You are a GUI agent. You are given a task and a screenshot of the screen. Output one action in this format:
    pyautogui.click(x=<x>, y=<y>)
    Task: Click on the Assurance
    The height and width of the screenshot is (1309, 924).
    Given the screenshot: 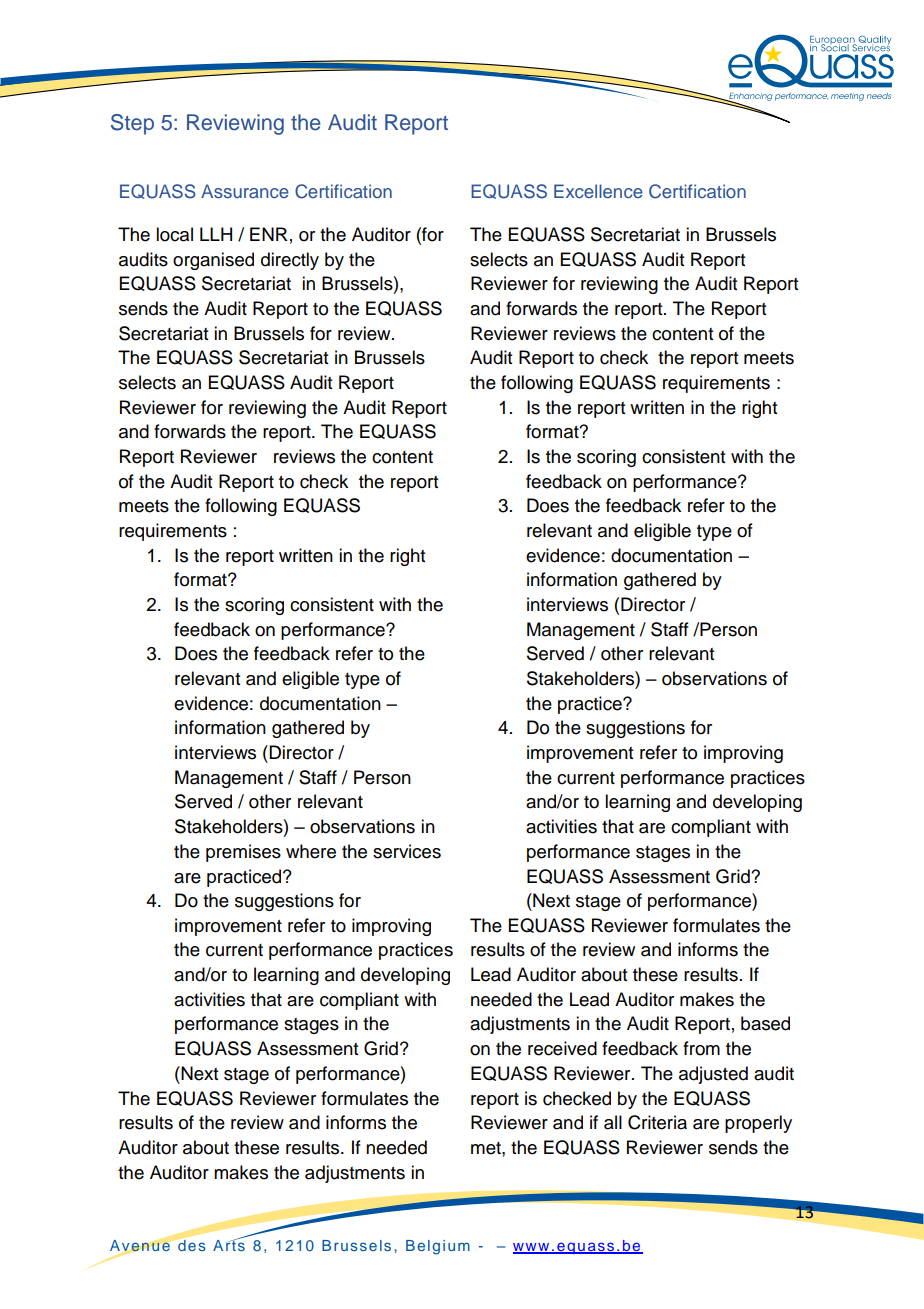 What is the action you would take?
    pyautogui.click(x=245, y=191)
